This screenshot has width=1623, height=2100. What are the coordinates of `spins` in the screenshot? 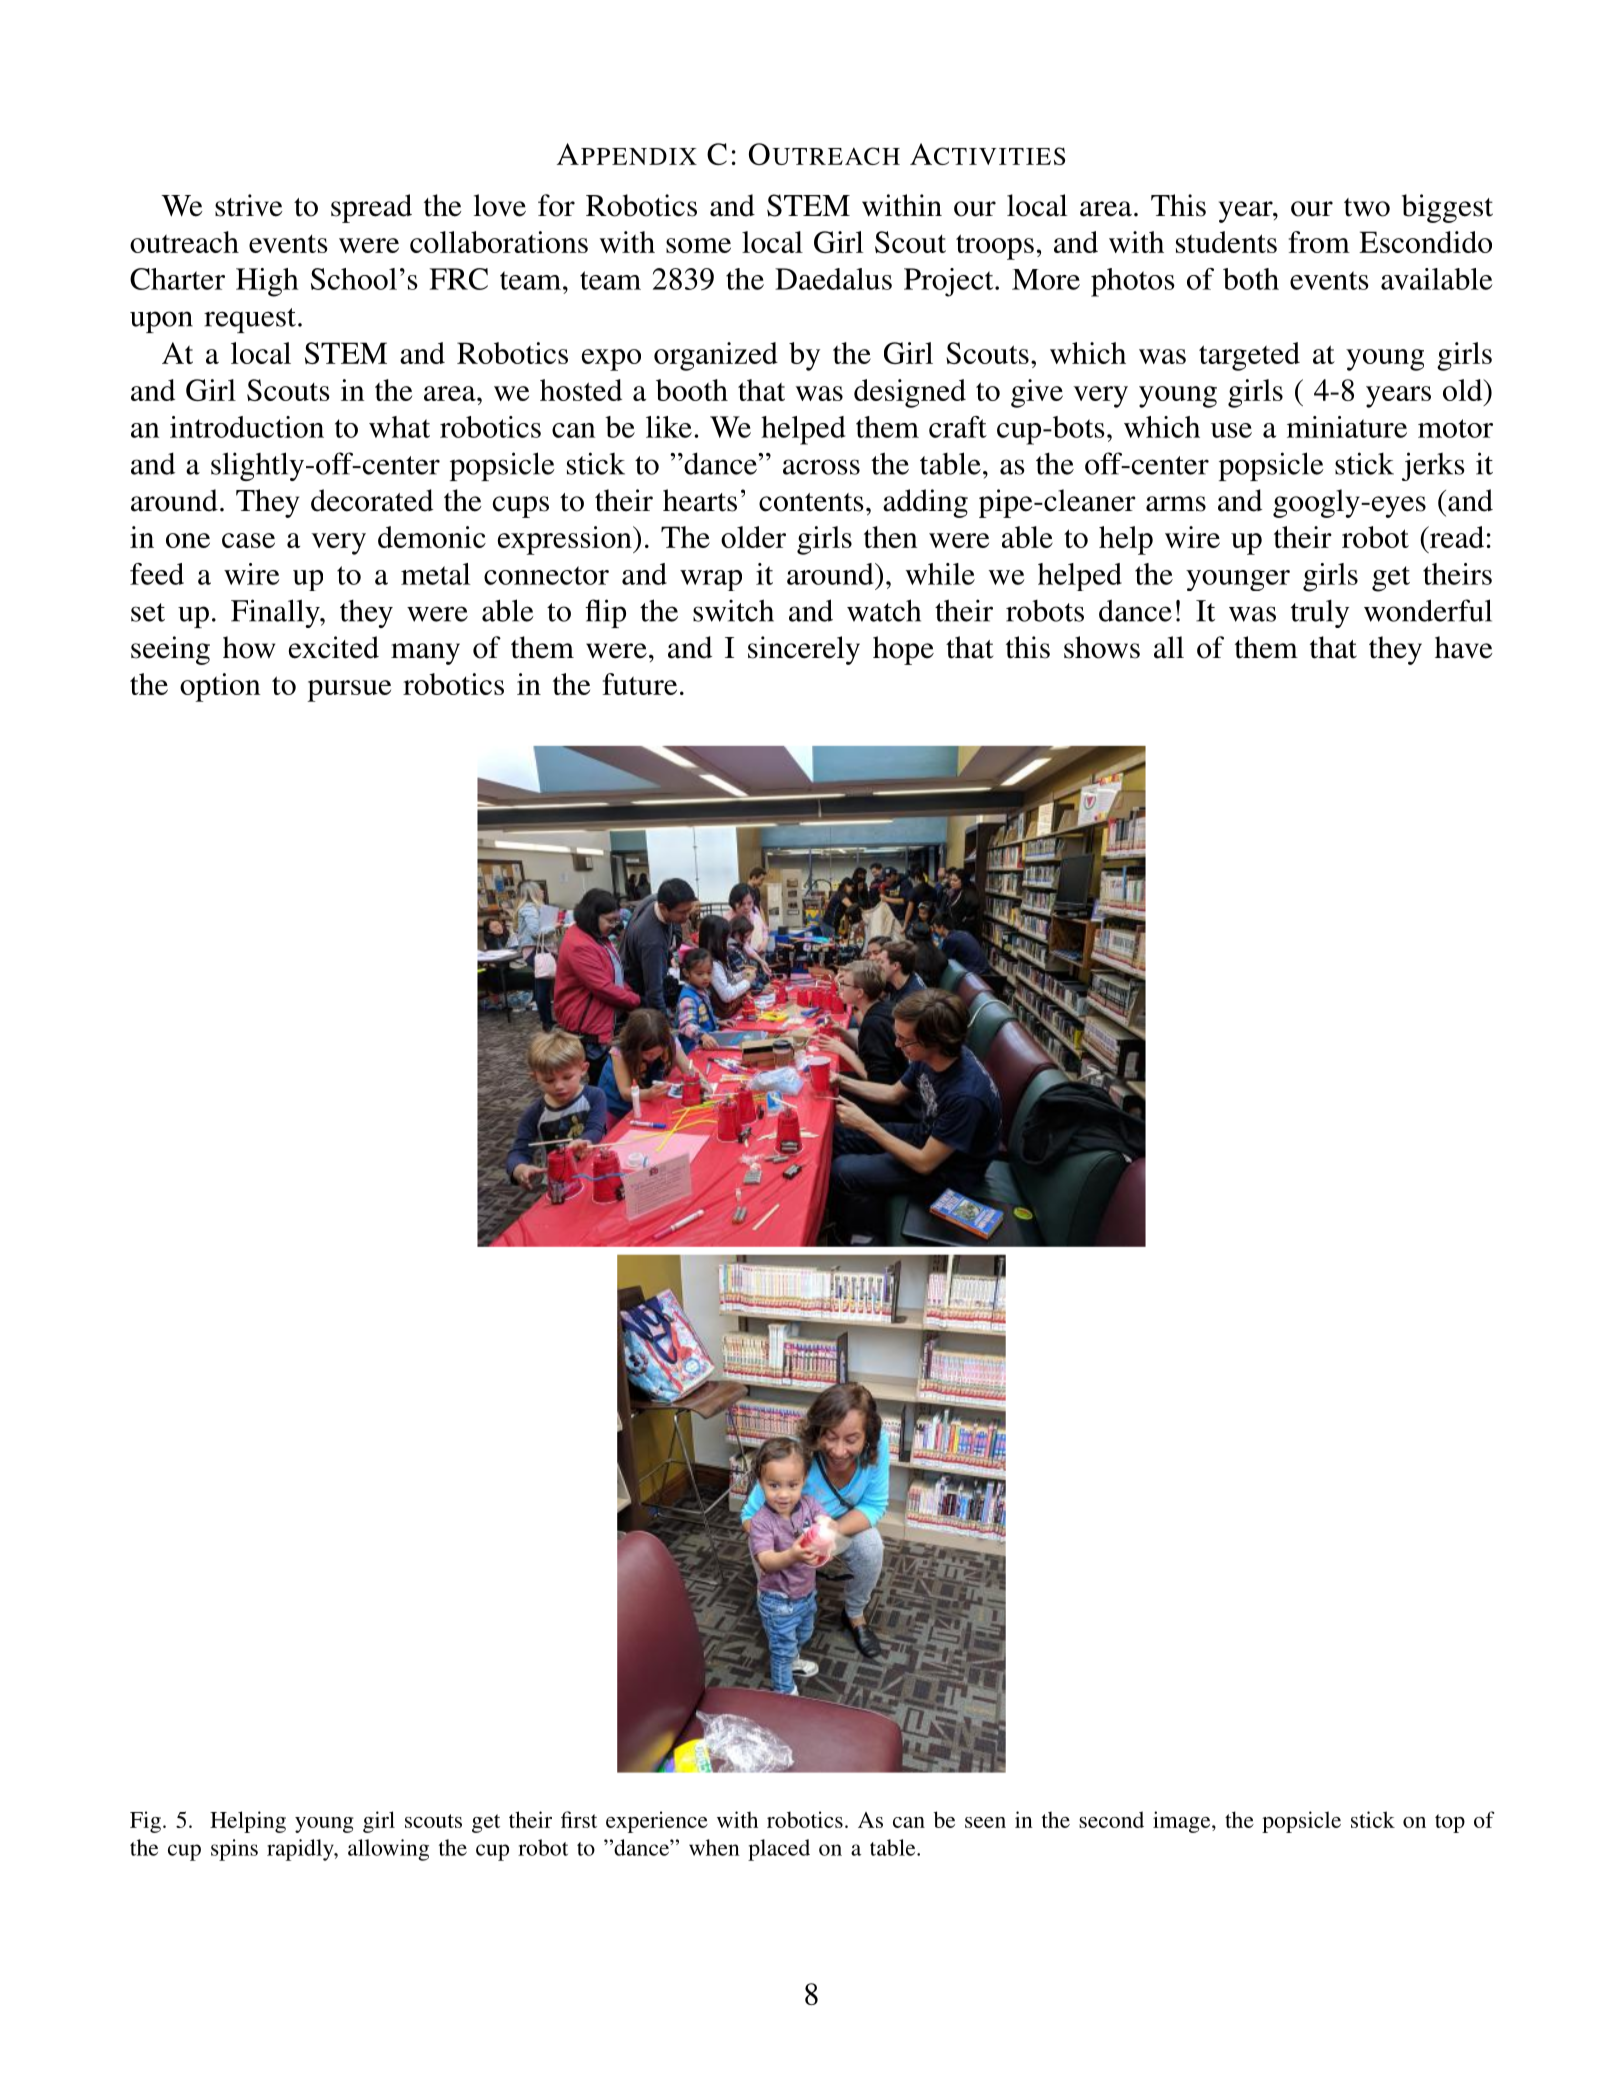 It's located at (234, 1850).
